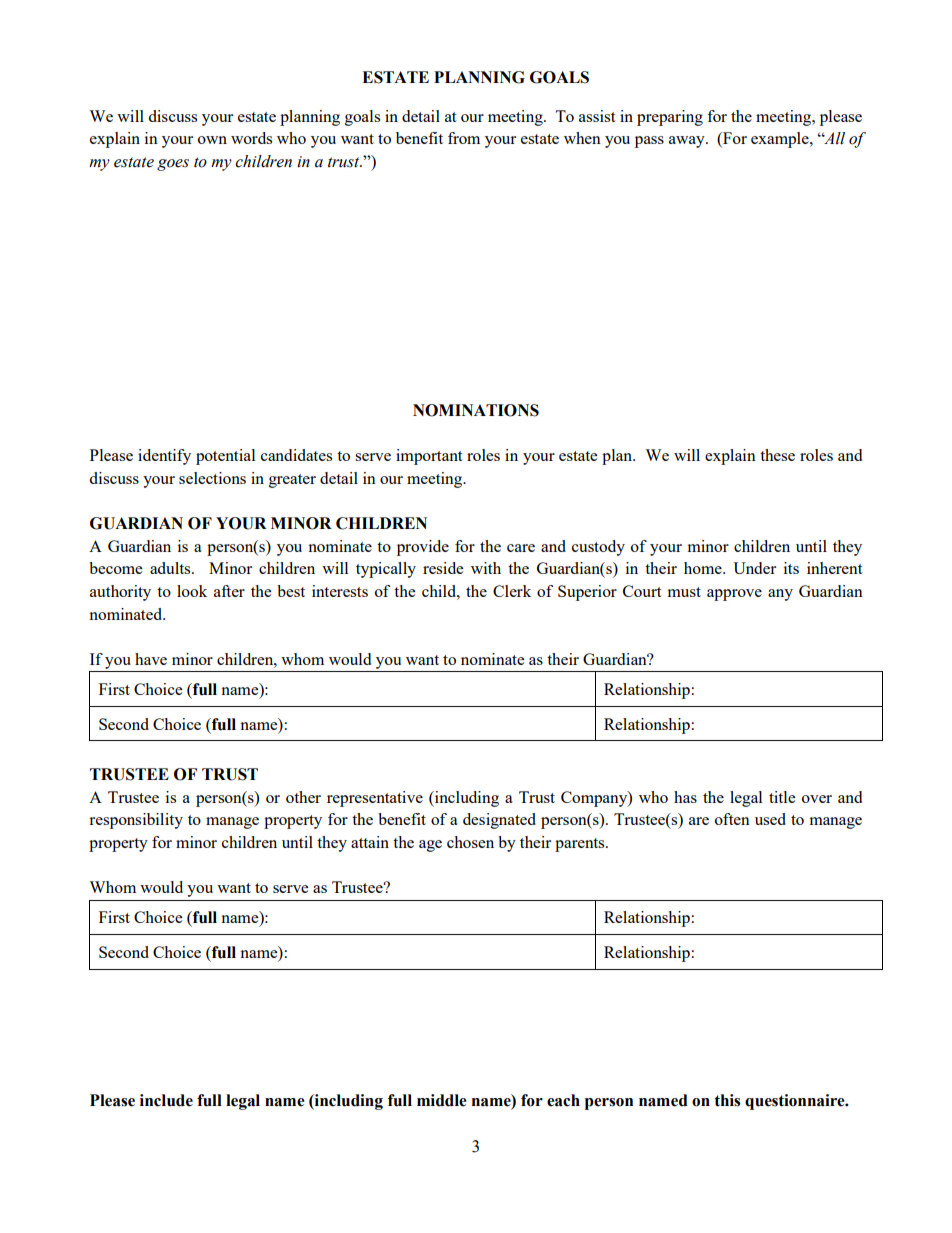 The height and width of the screenshot is (1233, 952). Describe the element at coordinates (781, 140) in the screenshot. I see `example` at that location.
